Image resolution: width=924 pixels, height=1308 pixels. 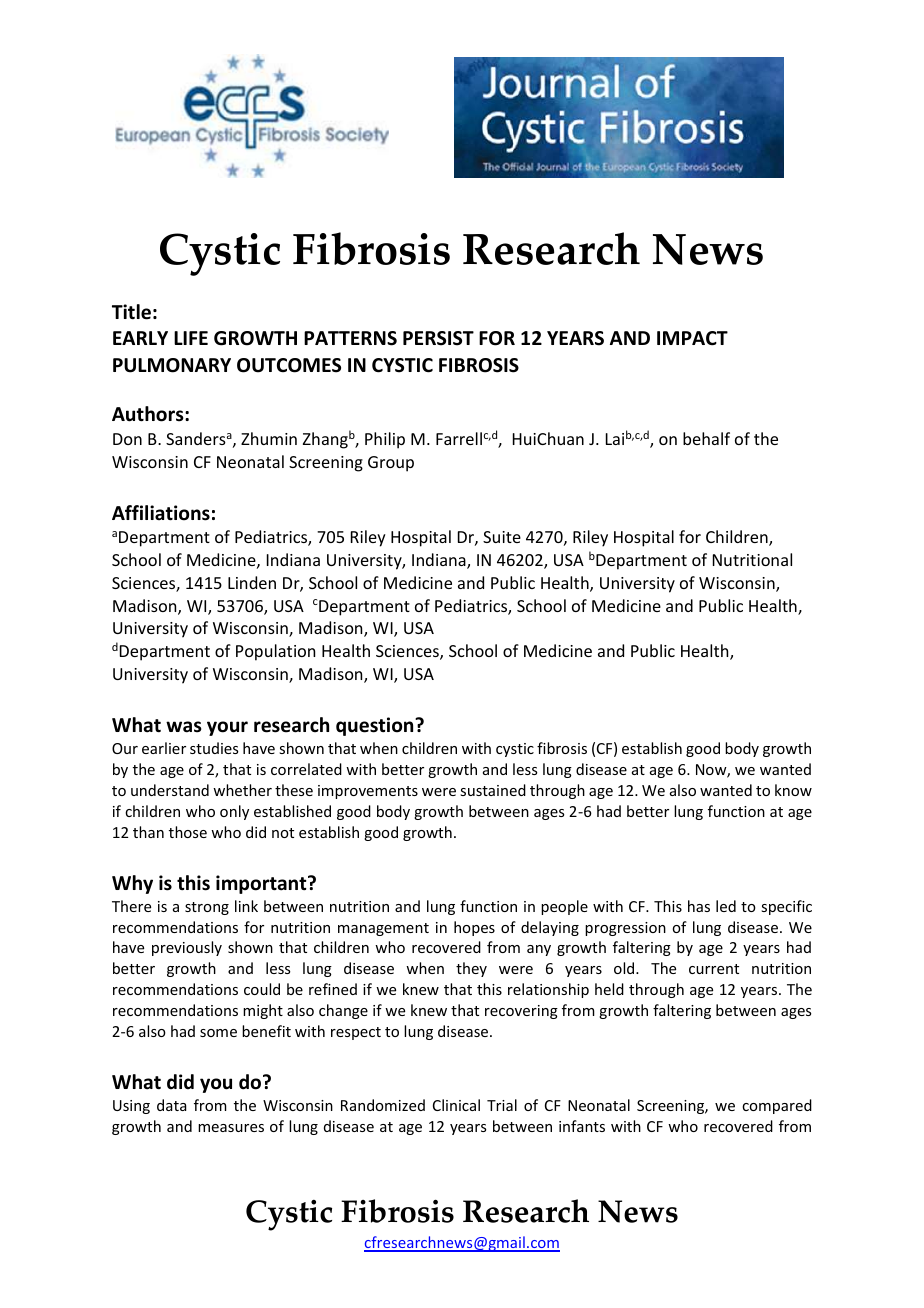 I want to click on Clinical, so click(x=456, y=1105).
